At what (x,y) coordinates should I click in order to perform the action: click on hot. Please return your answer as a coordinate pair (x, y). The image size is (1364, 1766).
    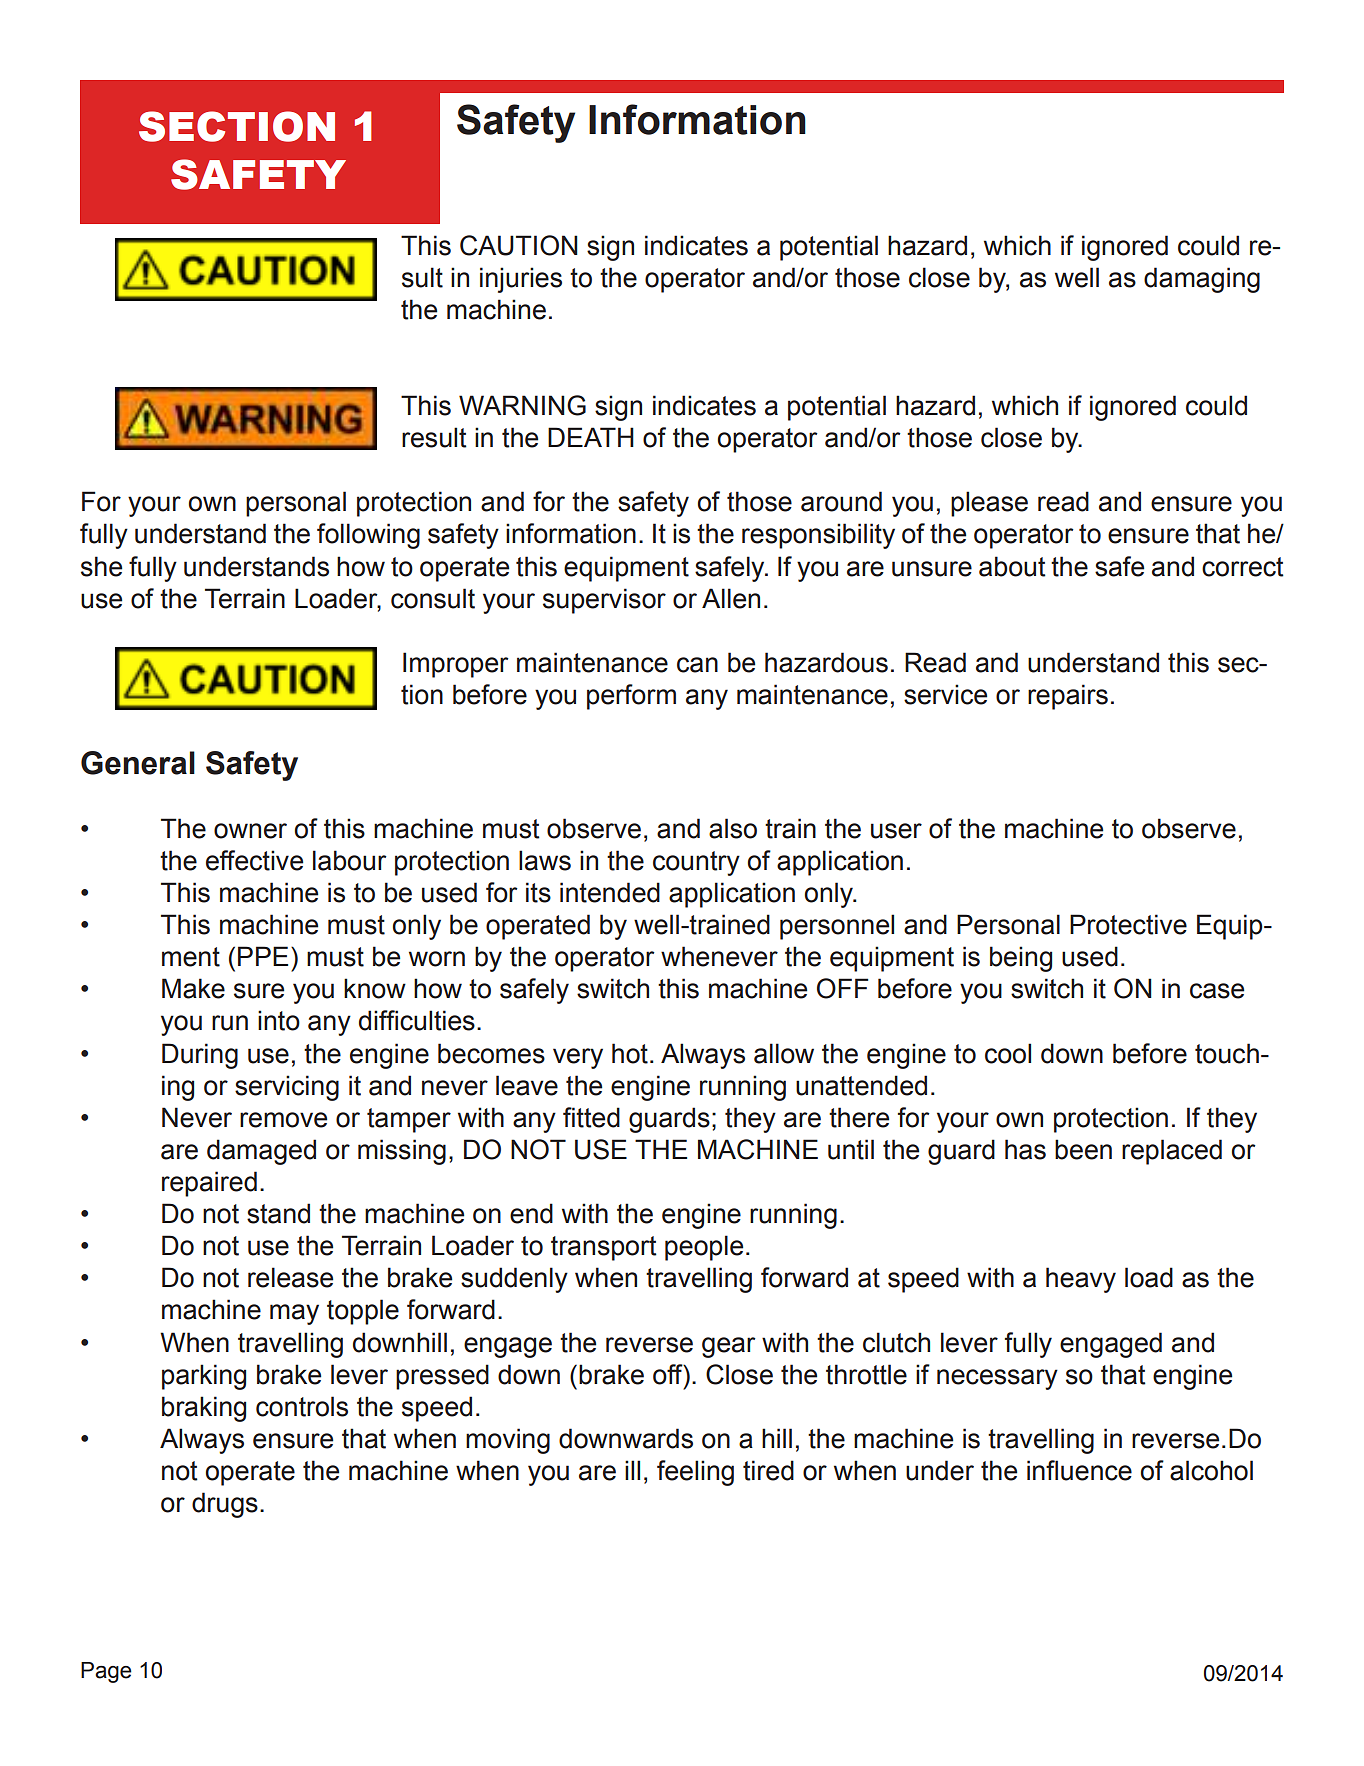
    Looking at the image, I should click on (630, 1053).
